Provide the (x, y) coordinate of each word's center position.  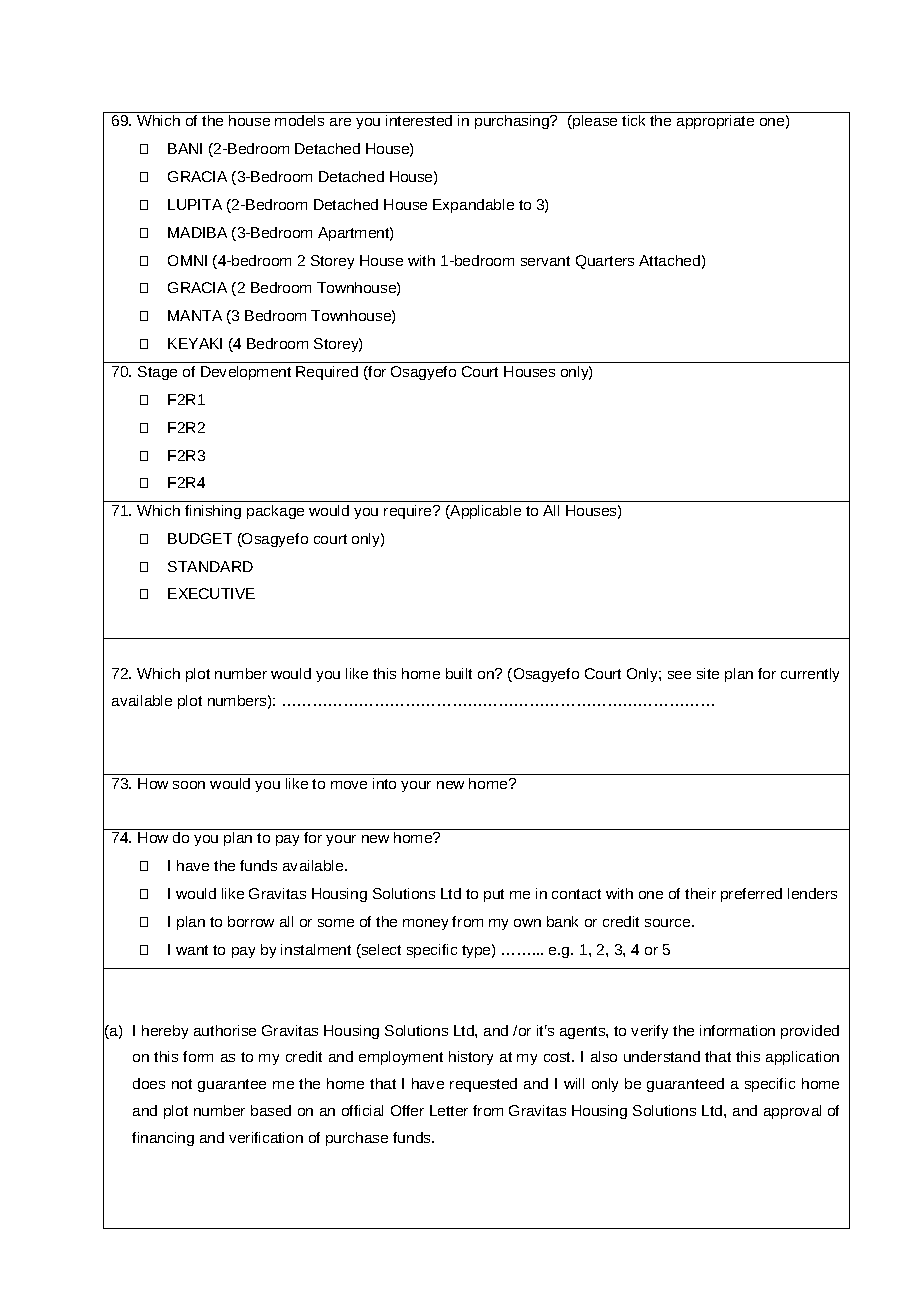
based (271, 1110)
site (708, 673)
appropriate (715, 122)
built (459, 673)
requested (483, 1085)
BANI (185, 148)
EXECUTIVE (211, 593)
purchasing (513, 122)
